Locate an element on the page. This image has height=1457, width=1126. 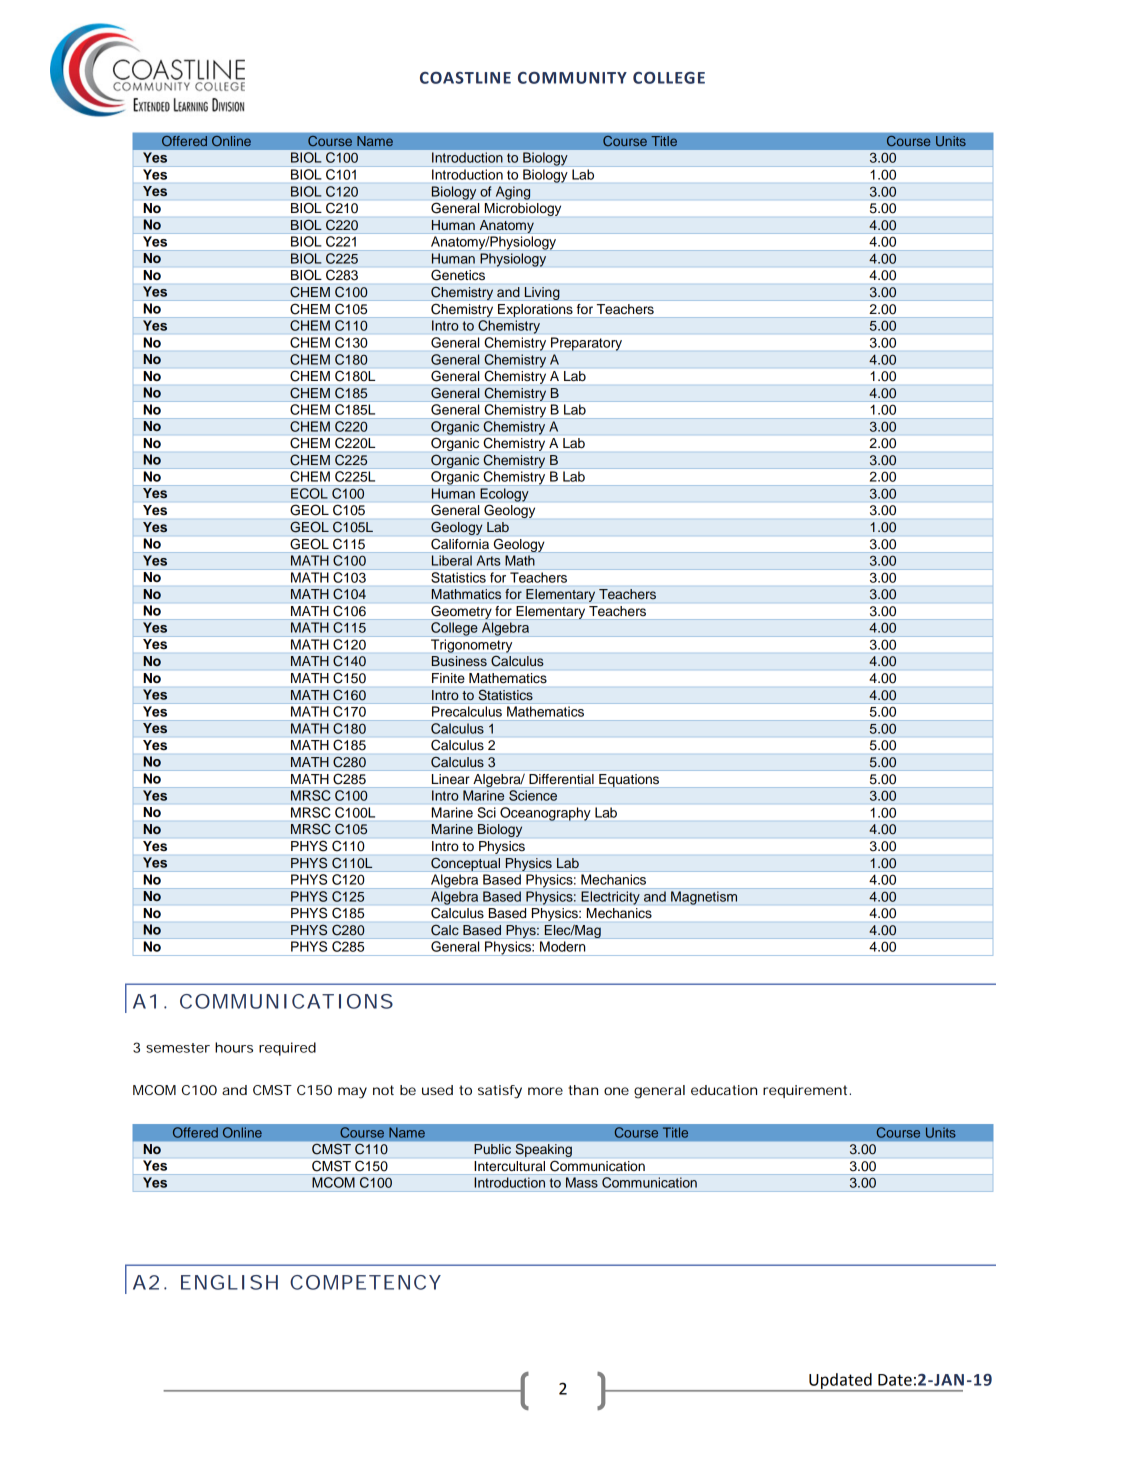
education is located at coordinates (724, 1090).
